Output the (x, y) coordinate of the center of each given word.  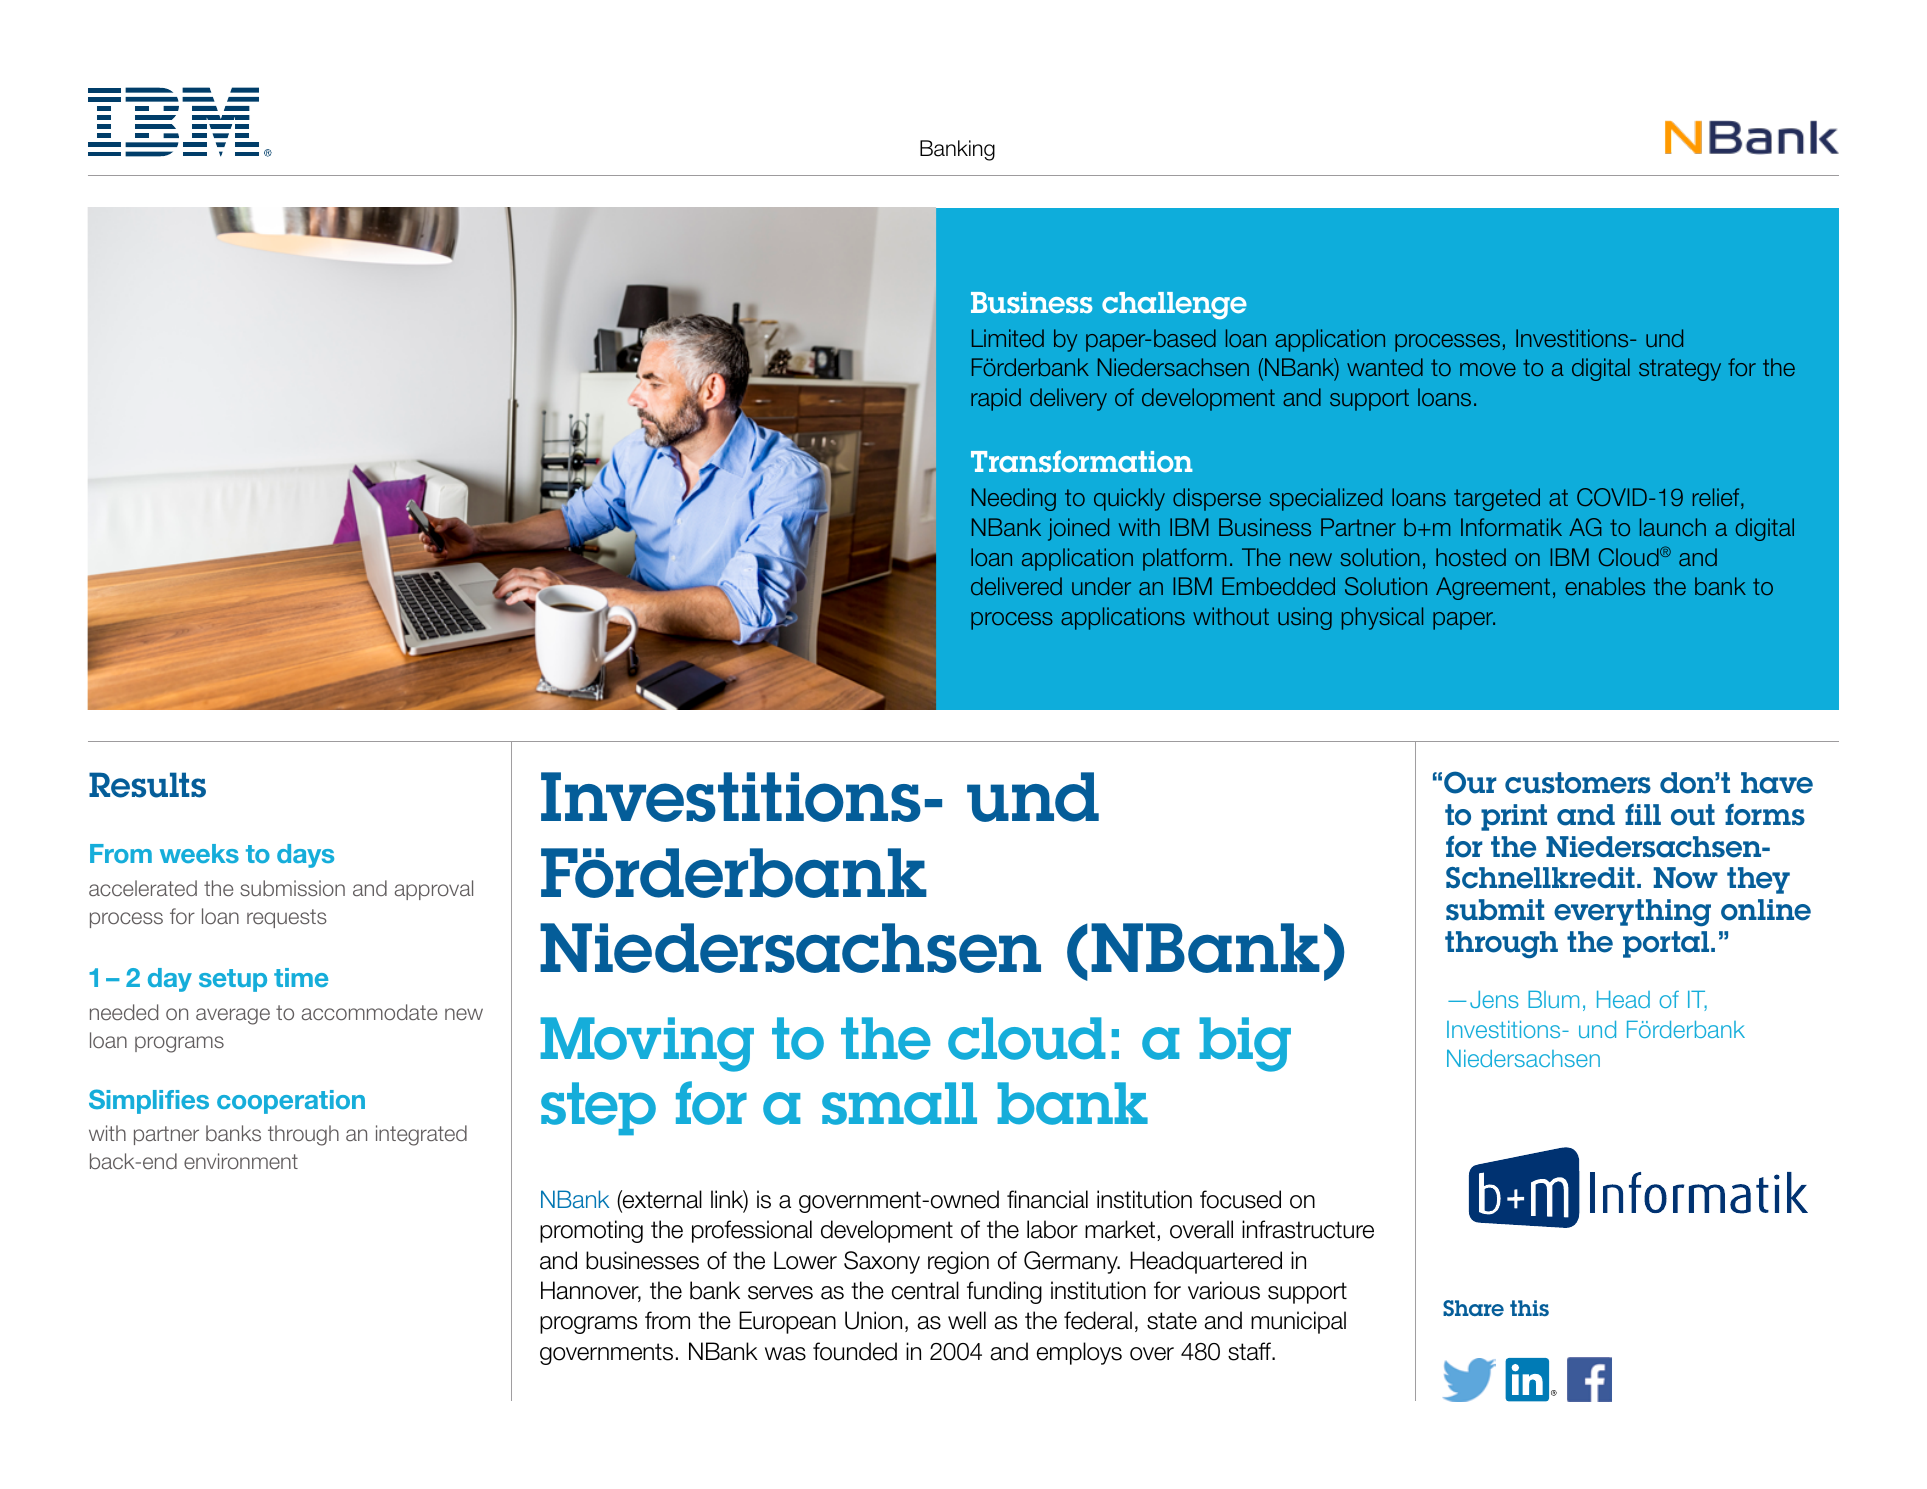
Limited (1008, 338)
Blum (1553, 999)
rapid (996, 399)
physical (1382, 618)
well (967, 1320)
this (1529, 1308)
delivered (1016, 586)
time (301, 977)
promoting (591, 1231)
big (1245, 1044)
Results (147, 785)
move (1488, 369)
